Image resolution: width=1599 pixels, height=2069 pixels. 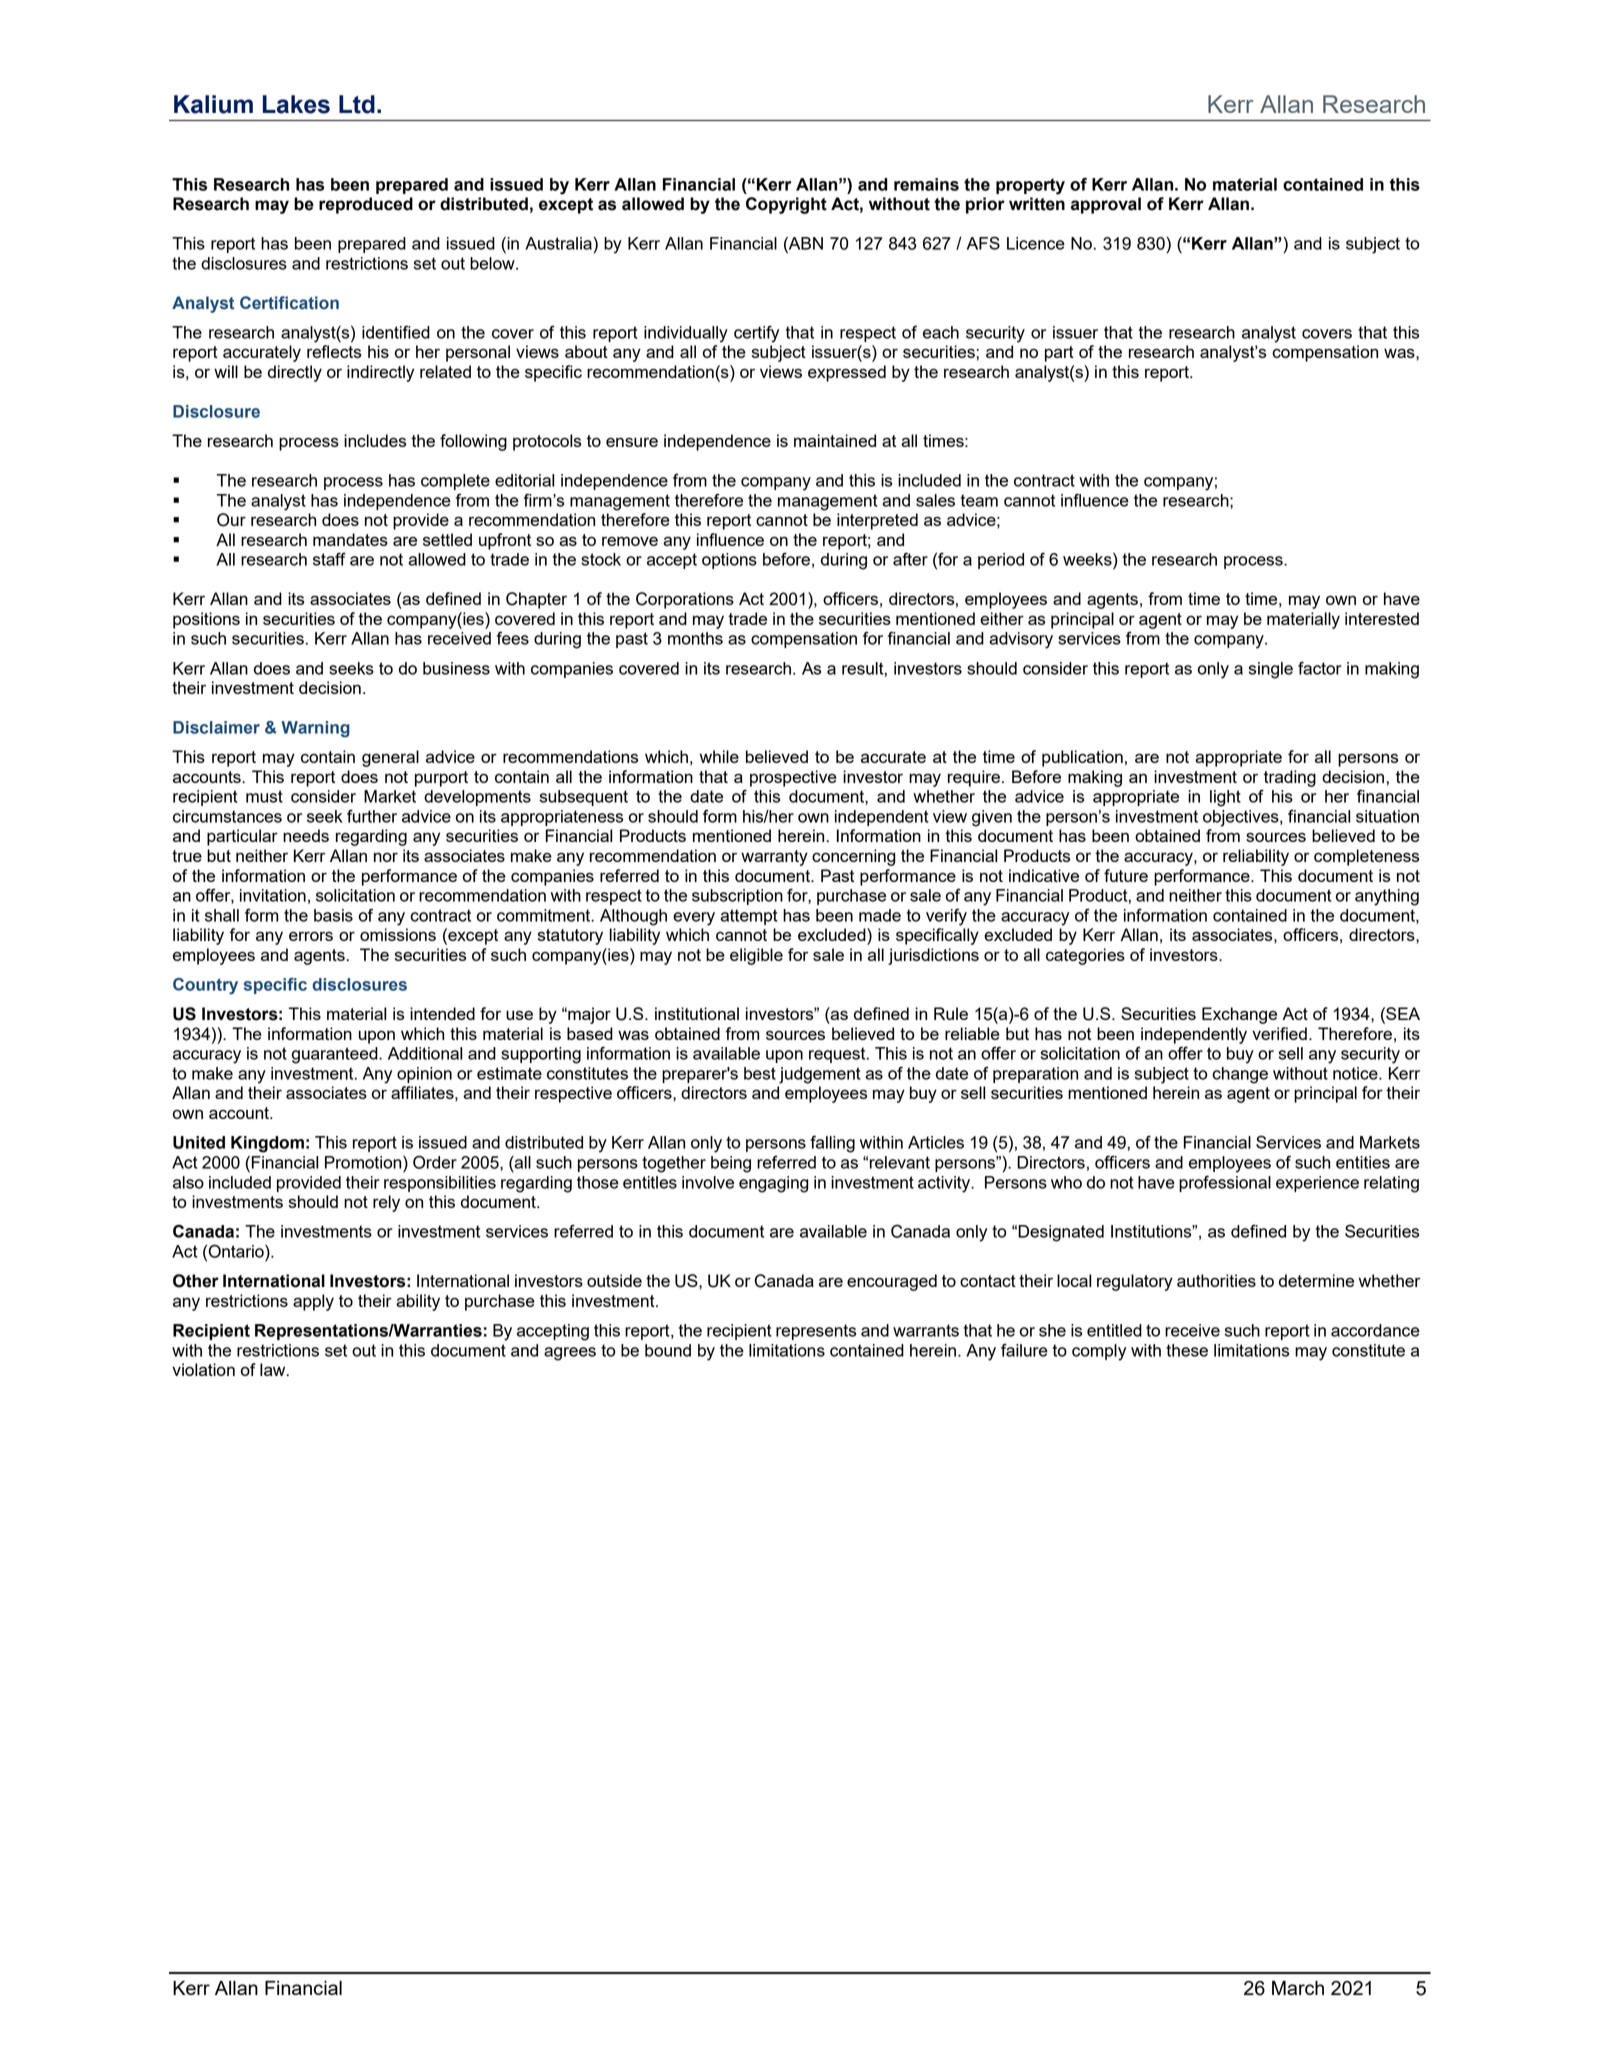 I want to click on these, so click(x=1187, y=1350).
